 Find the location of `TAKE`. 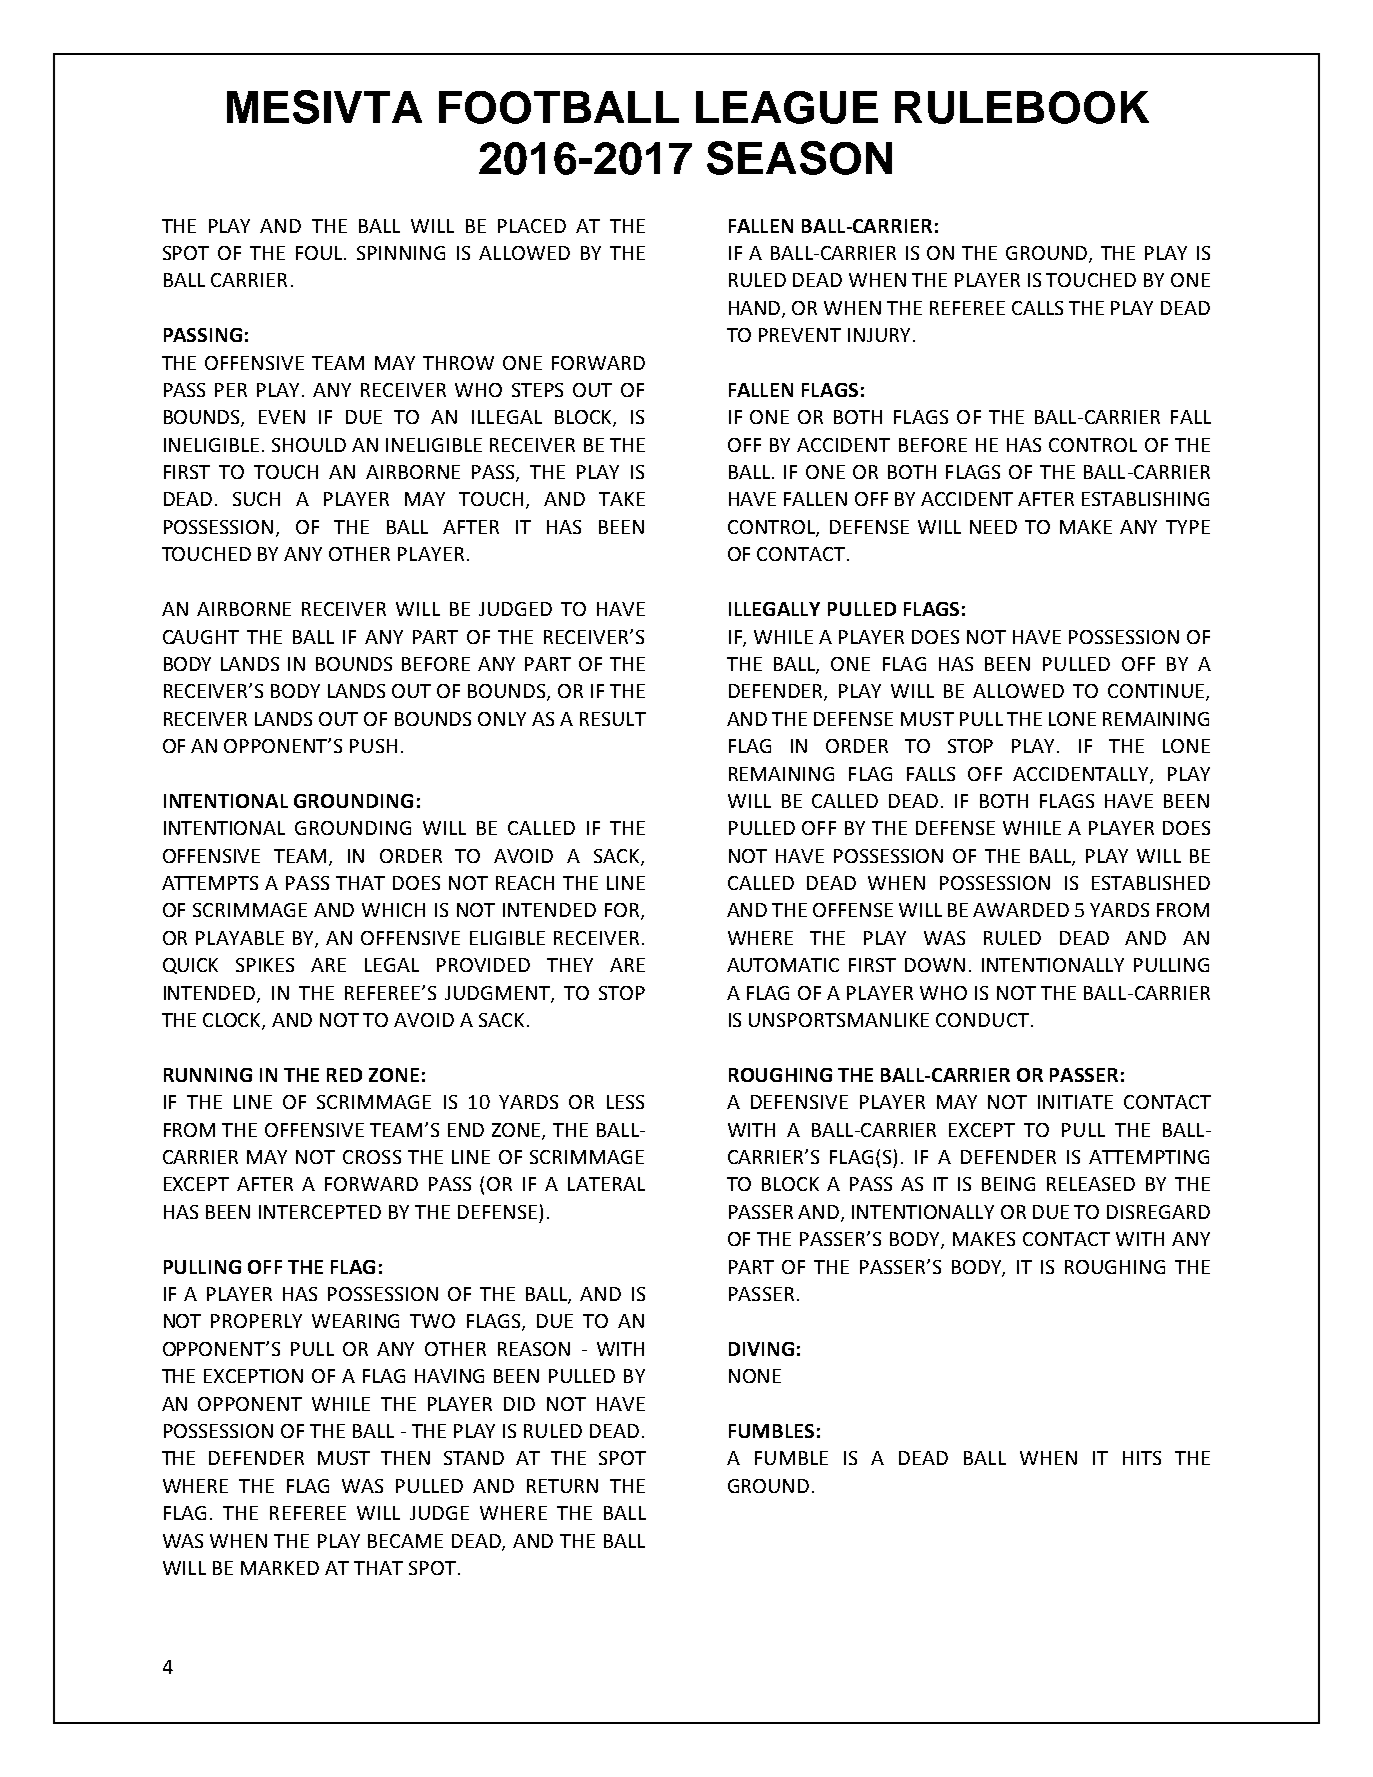

TAKE is located at coordinates (622, 499).
